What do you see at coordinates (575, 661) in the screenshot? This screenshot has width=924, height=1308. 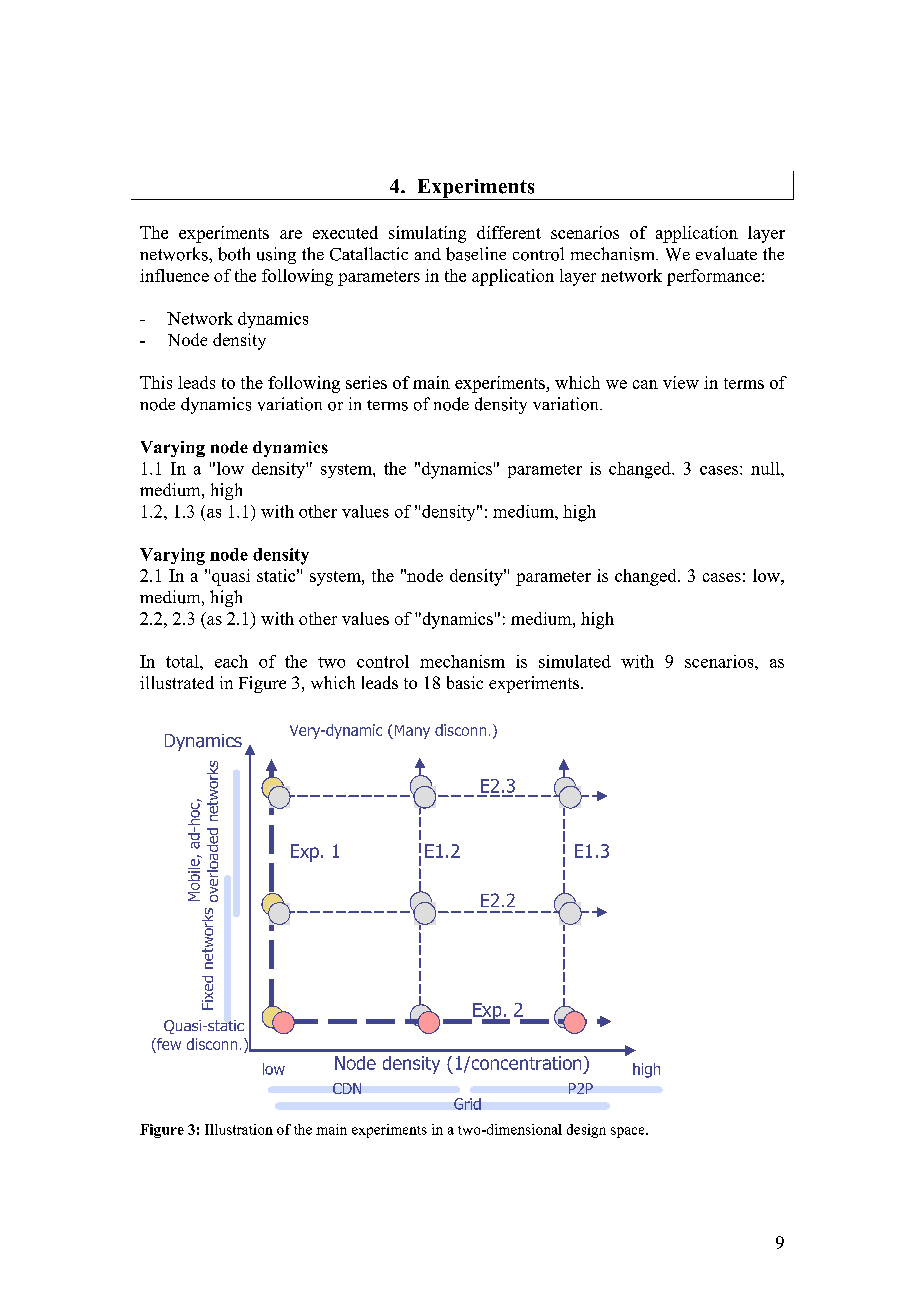 I see `simulated` at bounding box center [575, 661].
